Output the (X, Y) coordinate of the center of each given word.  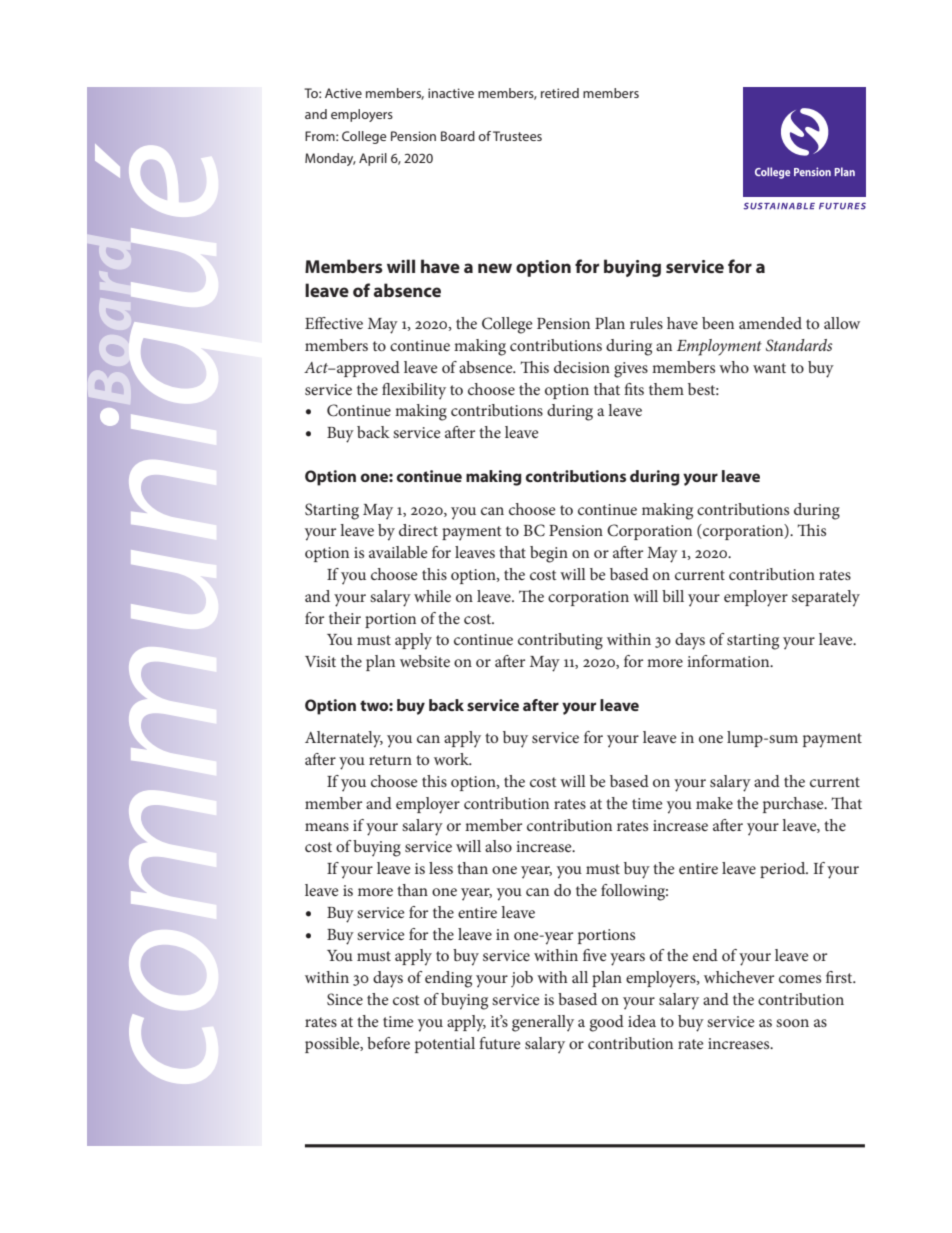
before (388, 1043)
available (398, 552)
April (373, 159)
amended (770, 323)
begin (549, 554)
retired (560, 93)
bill (673, 596)
